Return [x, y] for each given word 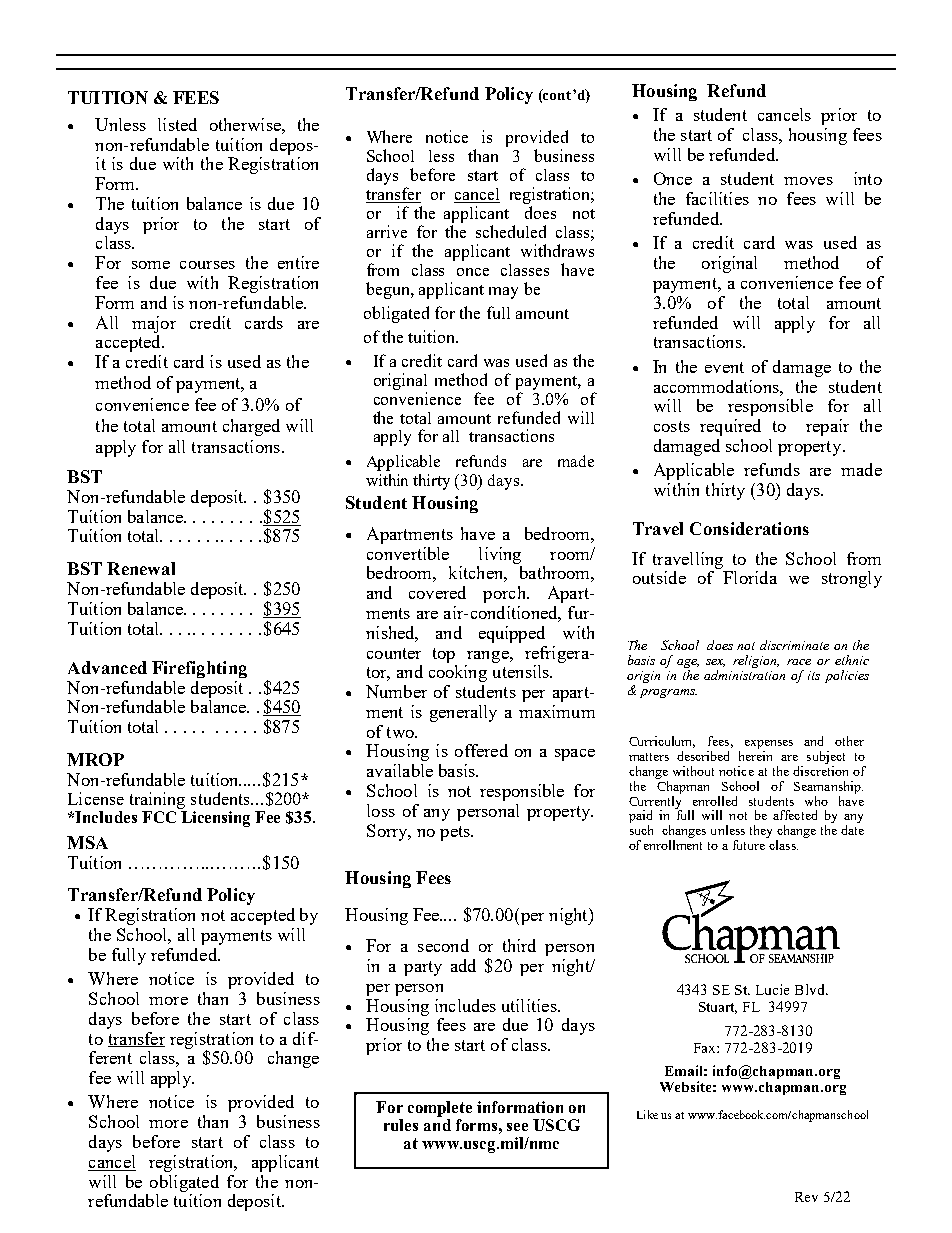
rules [401, 1125]
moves [808, 181]
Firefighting [199, 669]
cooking [458, 673]
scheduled [511, 231]
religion [756, 661]
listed [177, 124]
